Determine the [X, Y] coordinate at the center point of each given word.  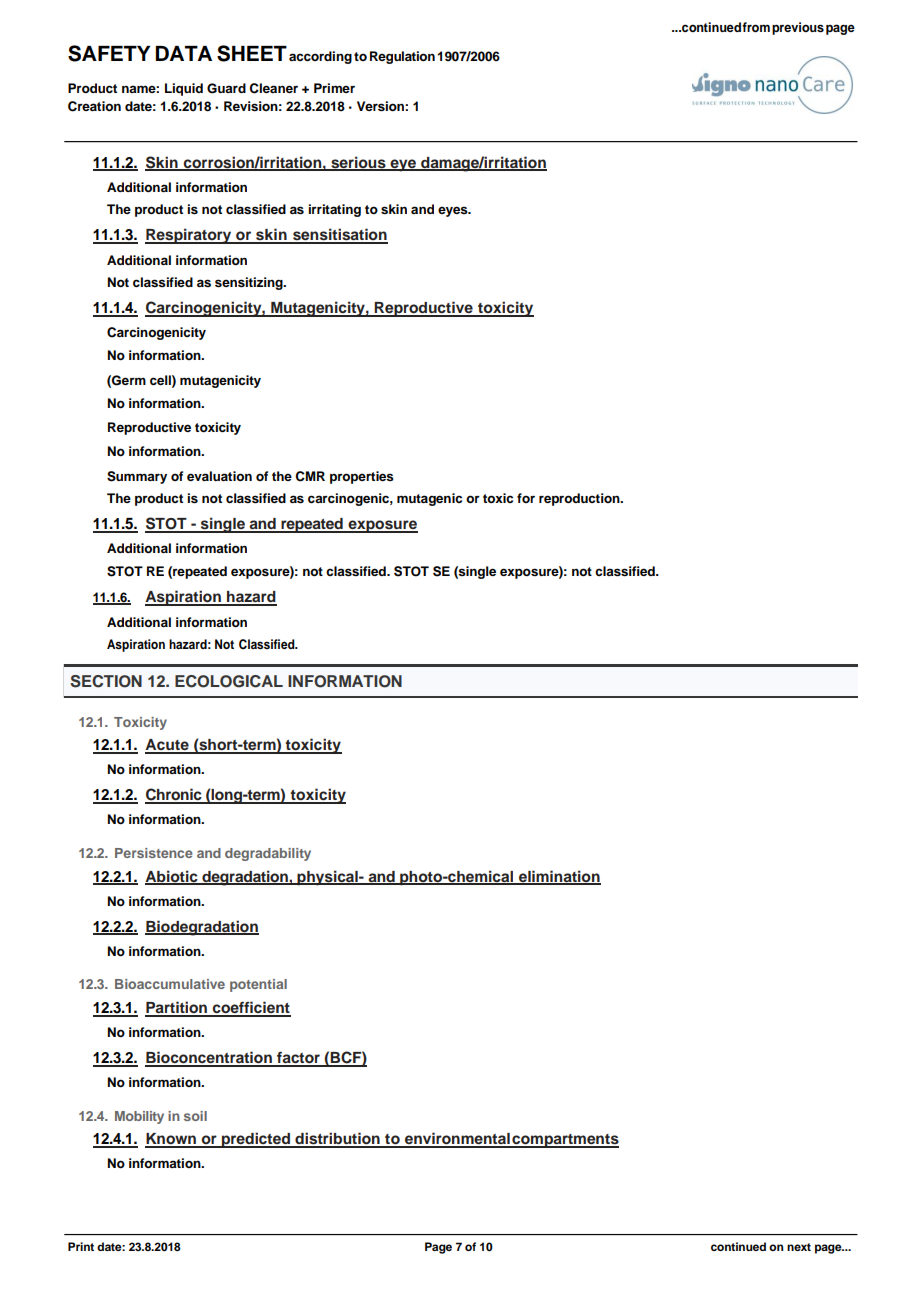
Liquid [184, 89]
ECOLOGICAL [229, 681]
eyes [454, 211]
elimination [559, 877]
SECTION [106, 681]
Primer [334, 88]
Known [172, 1140]
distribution [337, 1139]
